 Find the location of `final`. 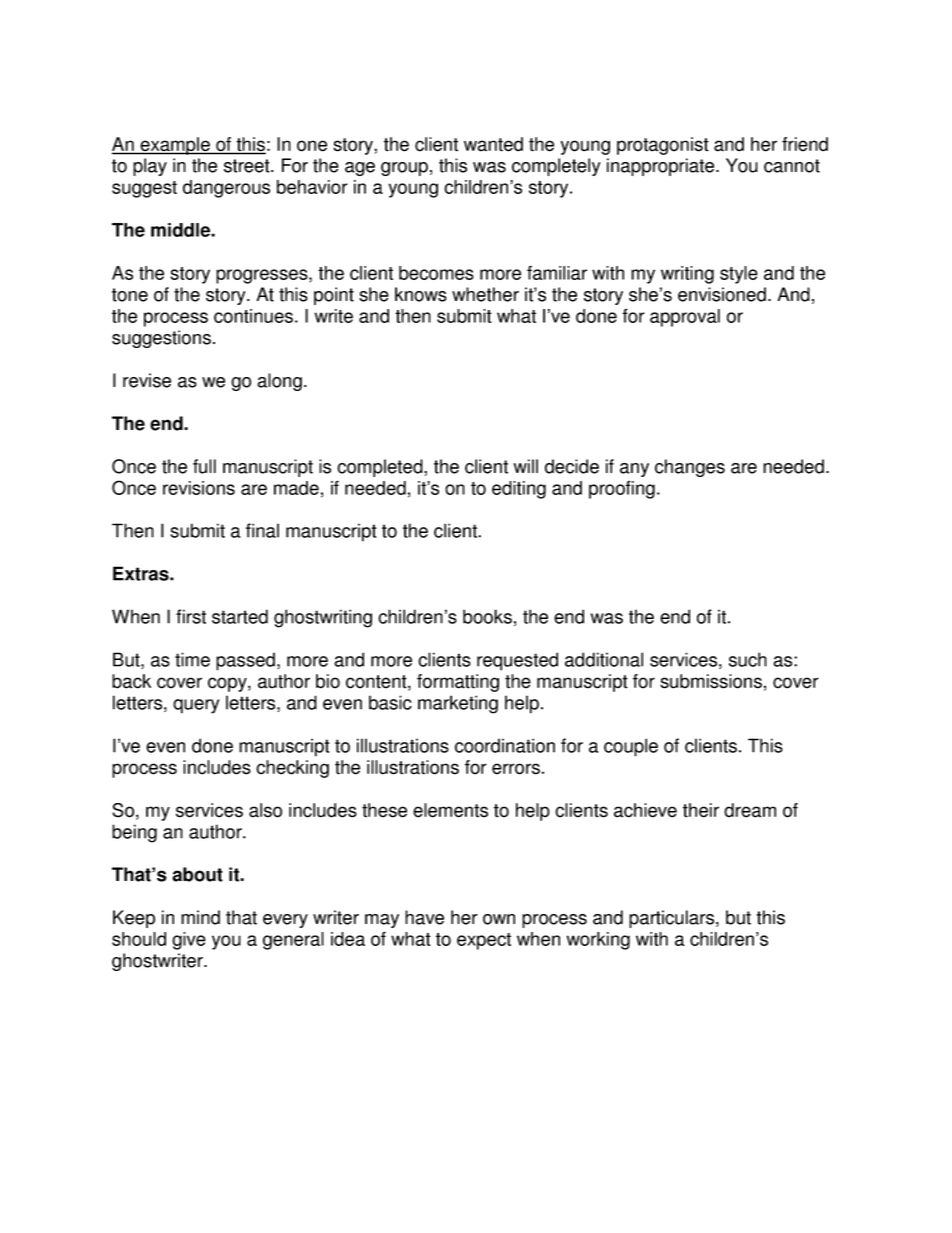

final is located at coordinates (262, 530).
